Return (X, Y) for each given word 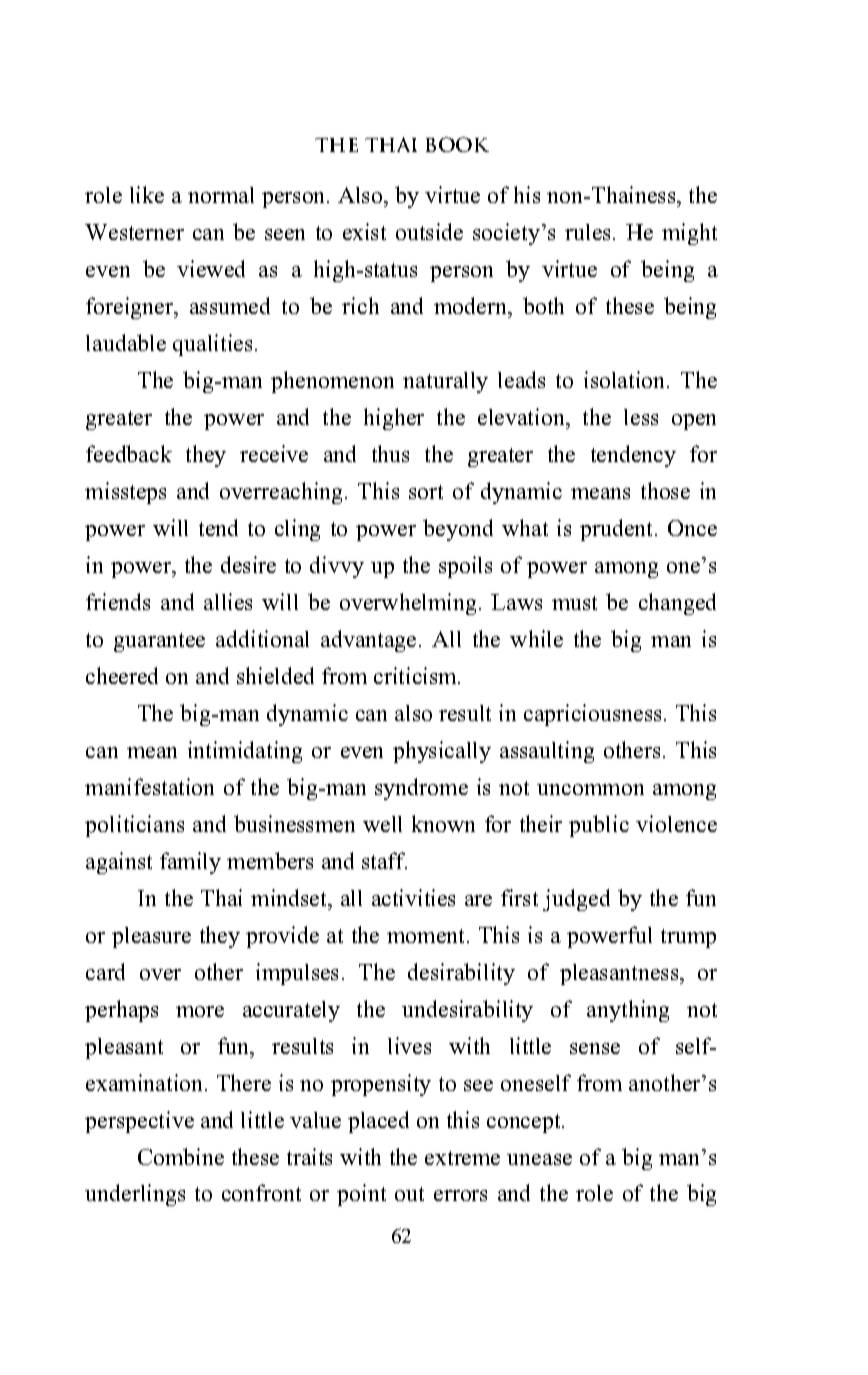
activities (413, 897)
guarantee (159, 642)
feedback (129, 453)
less (641, 417)
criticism (417, 675)
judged (576, 900)
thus (390, 453)
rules (589, 232)
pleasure (151, 937)
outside (429, 231)
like (147, 194)
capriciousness (594, 715)
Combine (181, 1156)
